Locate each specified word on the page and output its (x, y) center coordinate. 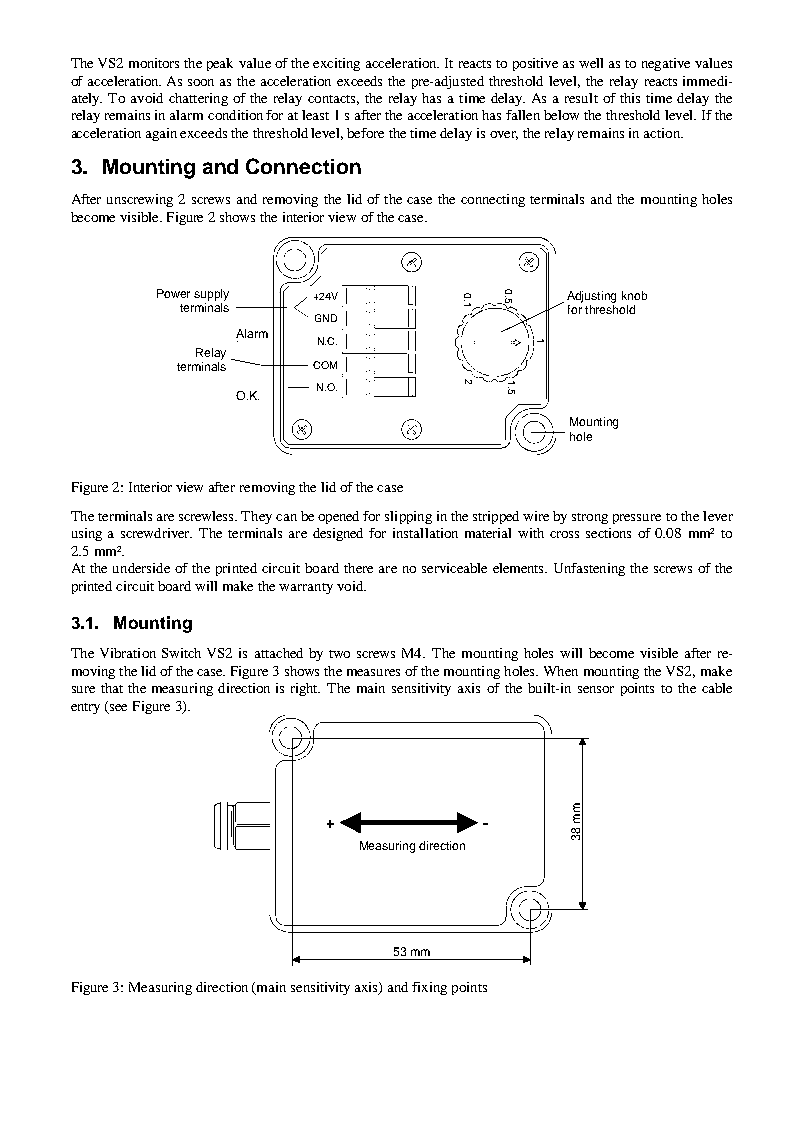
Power (173, 293)
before (365, 133)
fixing (429, 988)
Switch (181, 653)
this (630, 98)
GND (326, 318)
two (339, 654)
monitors (154, 63)
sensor (596, 689)
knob (634, 295)
